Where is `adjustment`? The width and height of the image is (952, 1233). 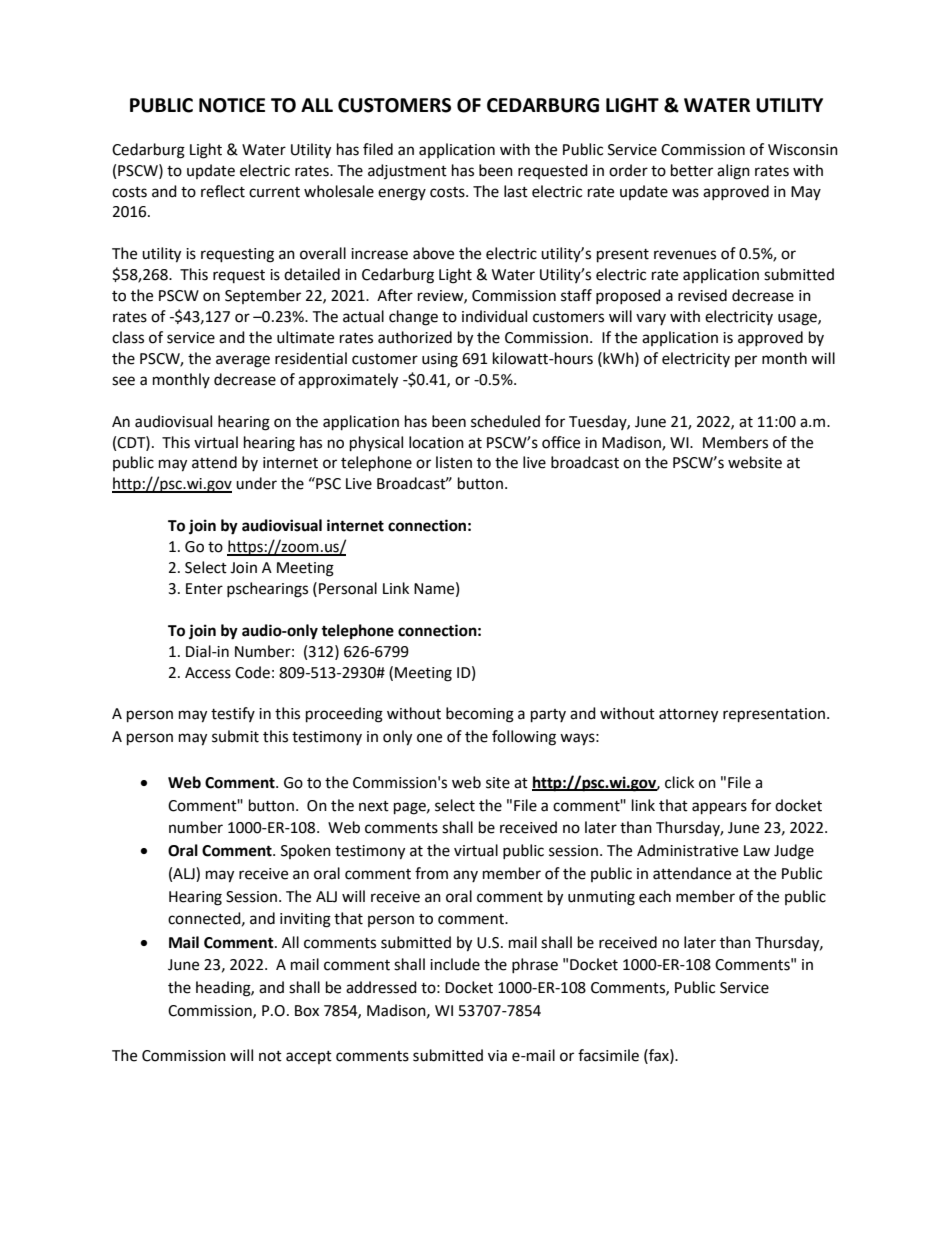
adjustment is located at coordinates (407, 171).
